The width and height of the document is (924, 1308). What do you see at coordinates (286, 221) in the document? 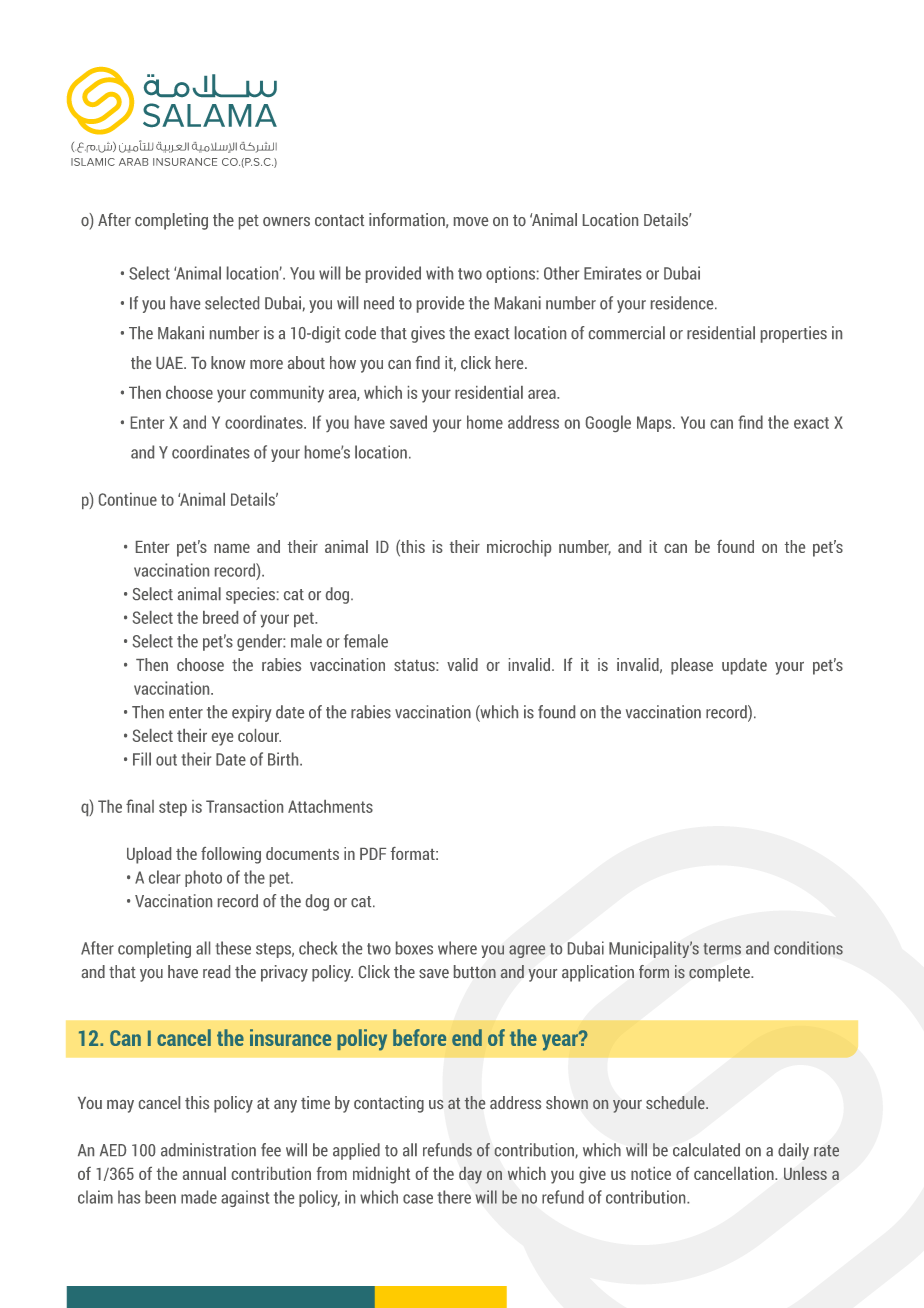
I see `owners` at bounding box center [286, 221].
